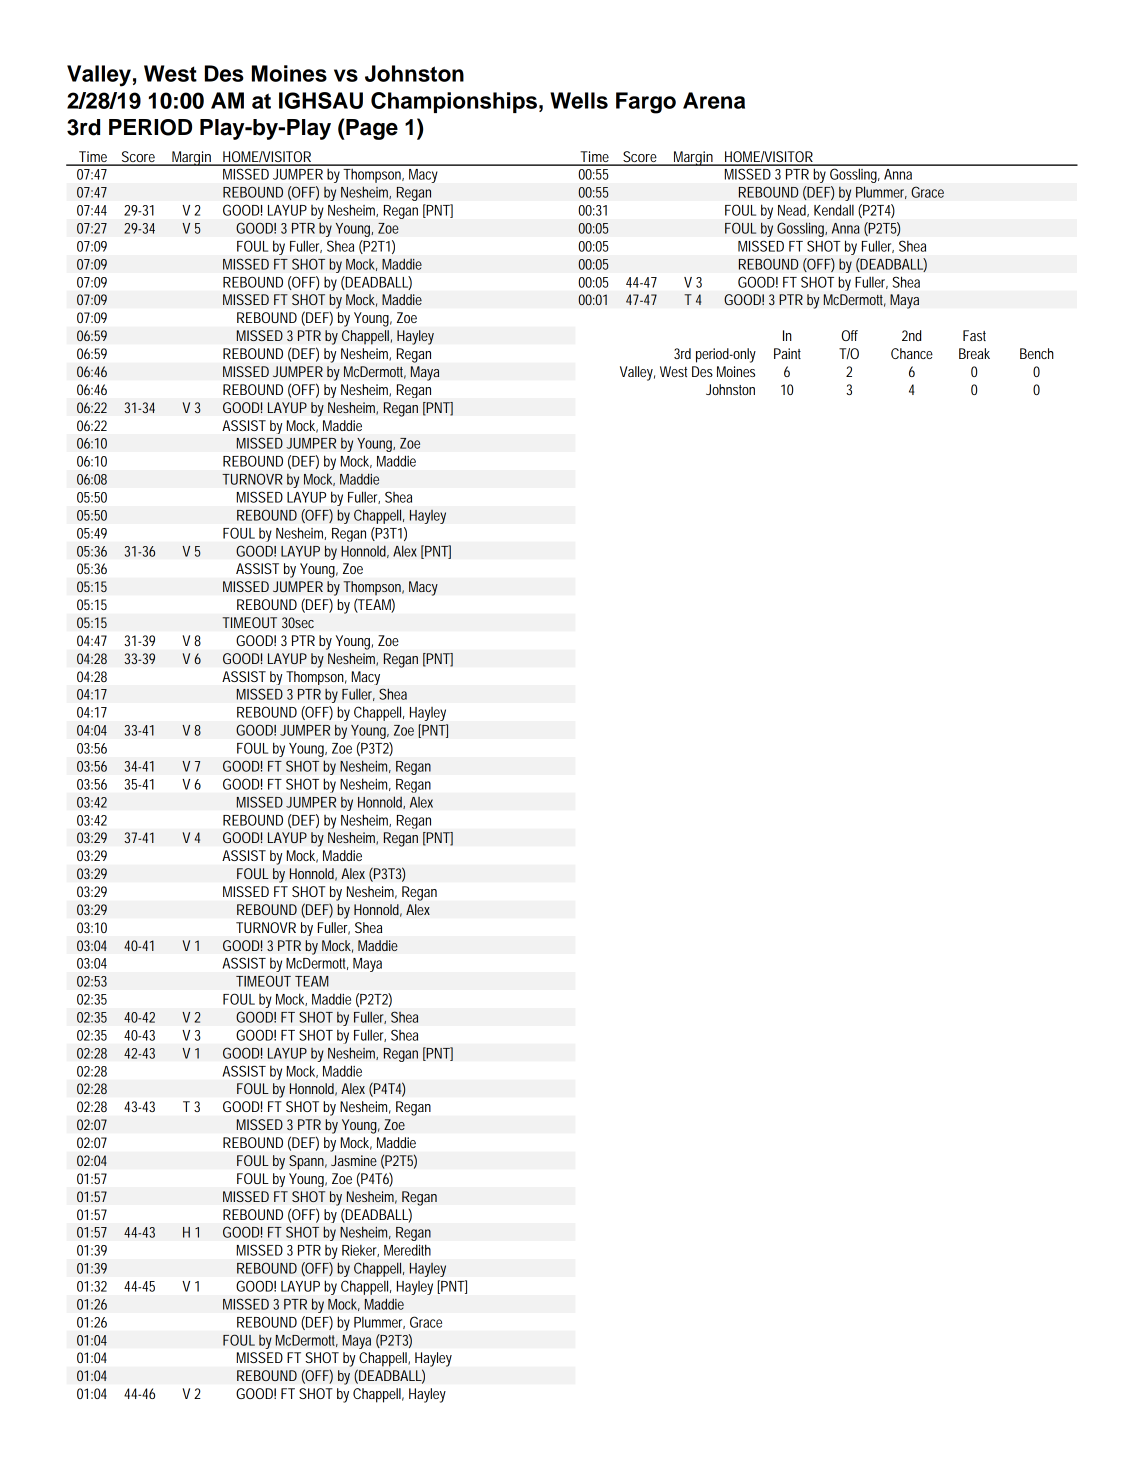 Image resolution: width=1137 pixels, height=1472 pixels. I want to click on Break, so click(974, 353).
